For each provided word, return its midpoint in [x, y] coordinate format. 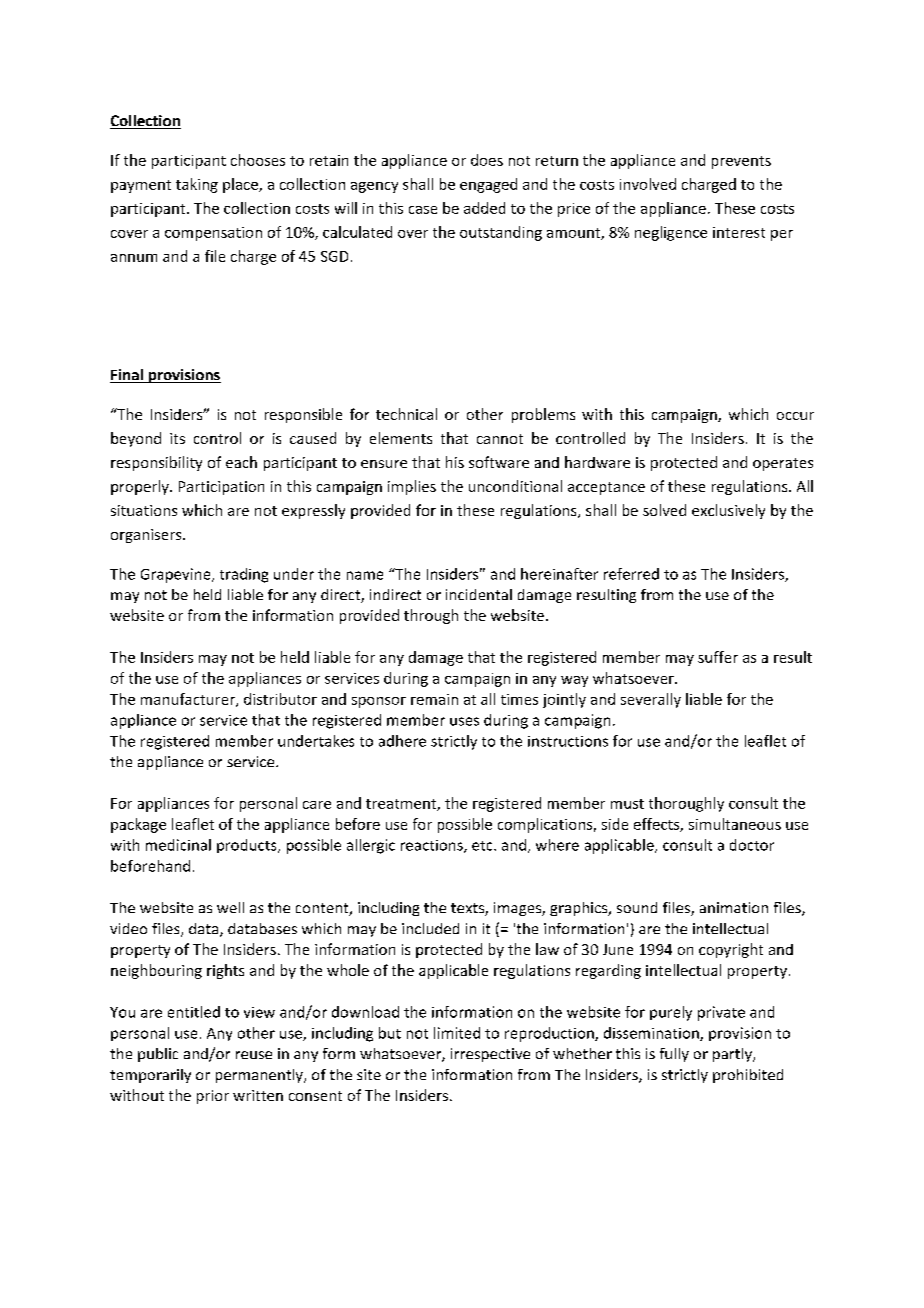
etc [483, 846]
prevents [741, 162]
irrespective [490, 1055]
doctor [752, 845]
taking [197, 185]
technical [406, 414]
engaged [488, 185]
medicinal [178, 845]
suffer [718, 657]
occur [795, 416]
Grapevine [177, 575]
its [177, 438]
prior [213, 1097]
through [431, 616]
